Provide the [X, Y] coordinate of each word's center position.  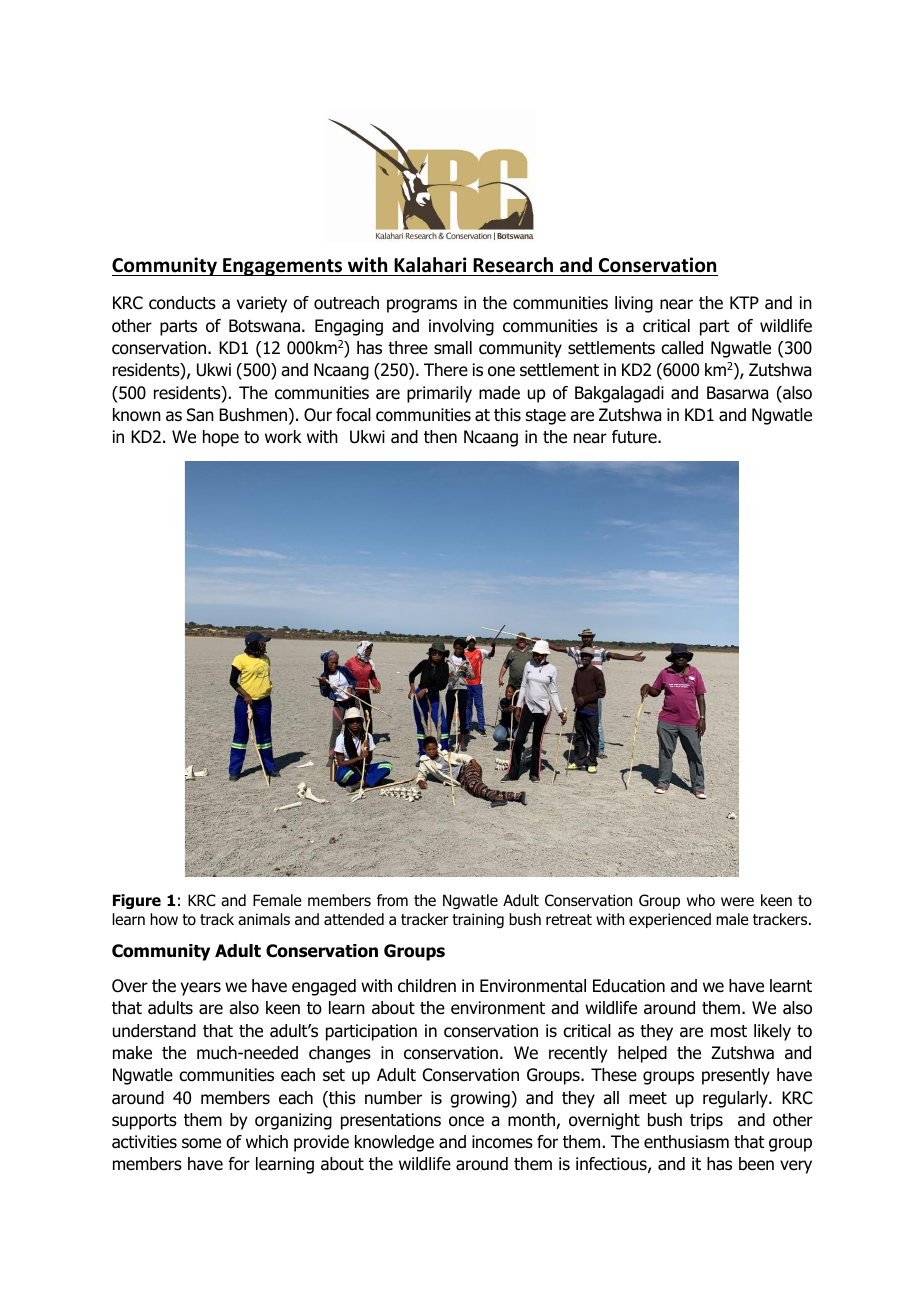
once [466, 1121]
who [701, 900]
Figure [137, 901]
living [634, 304]
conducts [182, 303]
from [392, 900]
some [201, 1143]
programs [422, 306]
